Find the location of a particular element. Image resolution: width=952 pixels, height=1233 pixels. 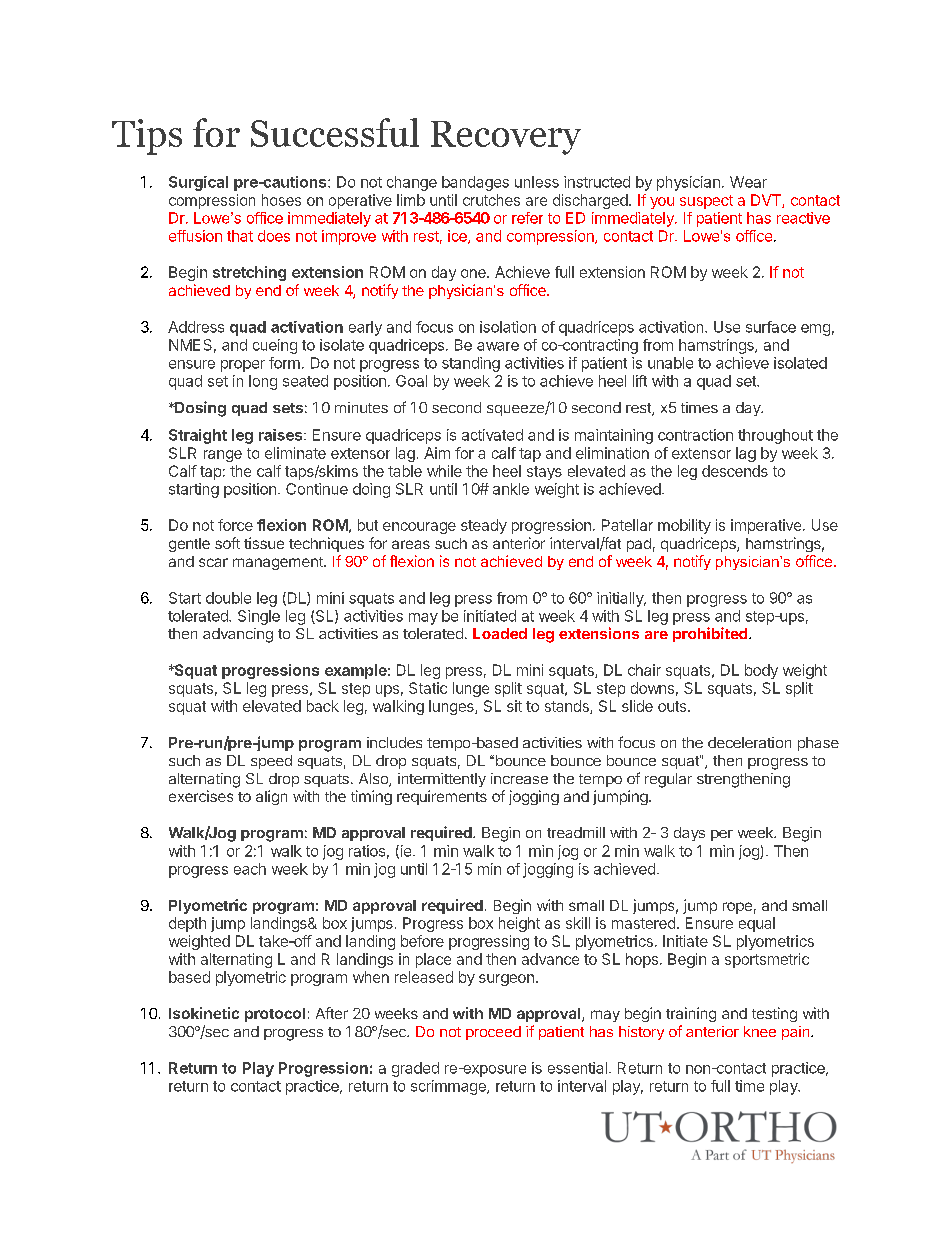

protocol is located at coordinates (275, 1015).
